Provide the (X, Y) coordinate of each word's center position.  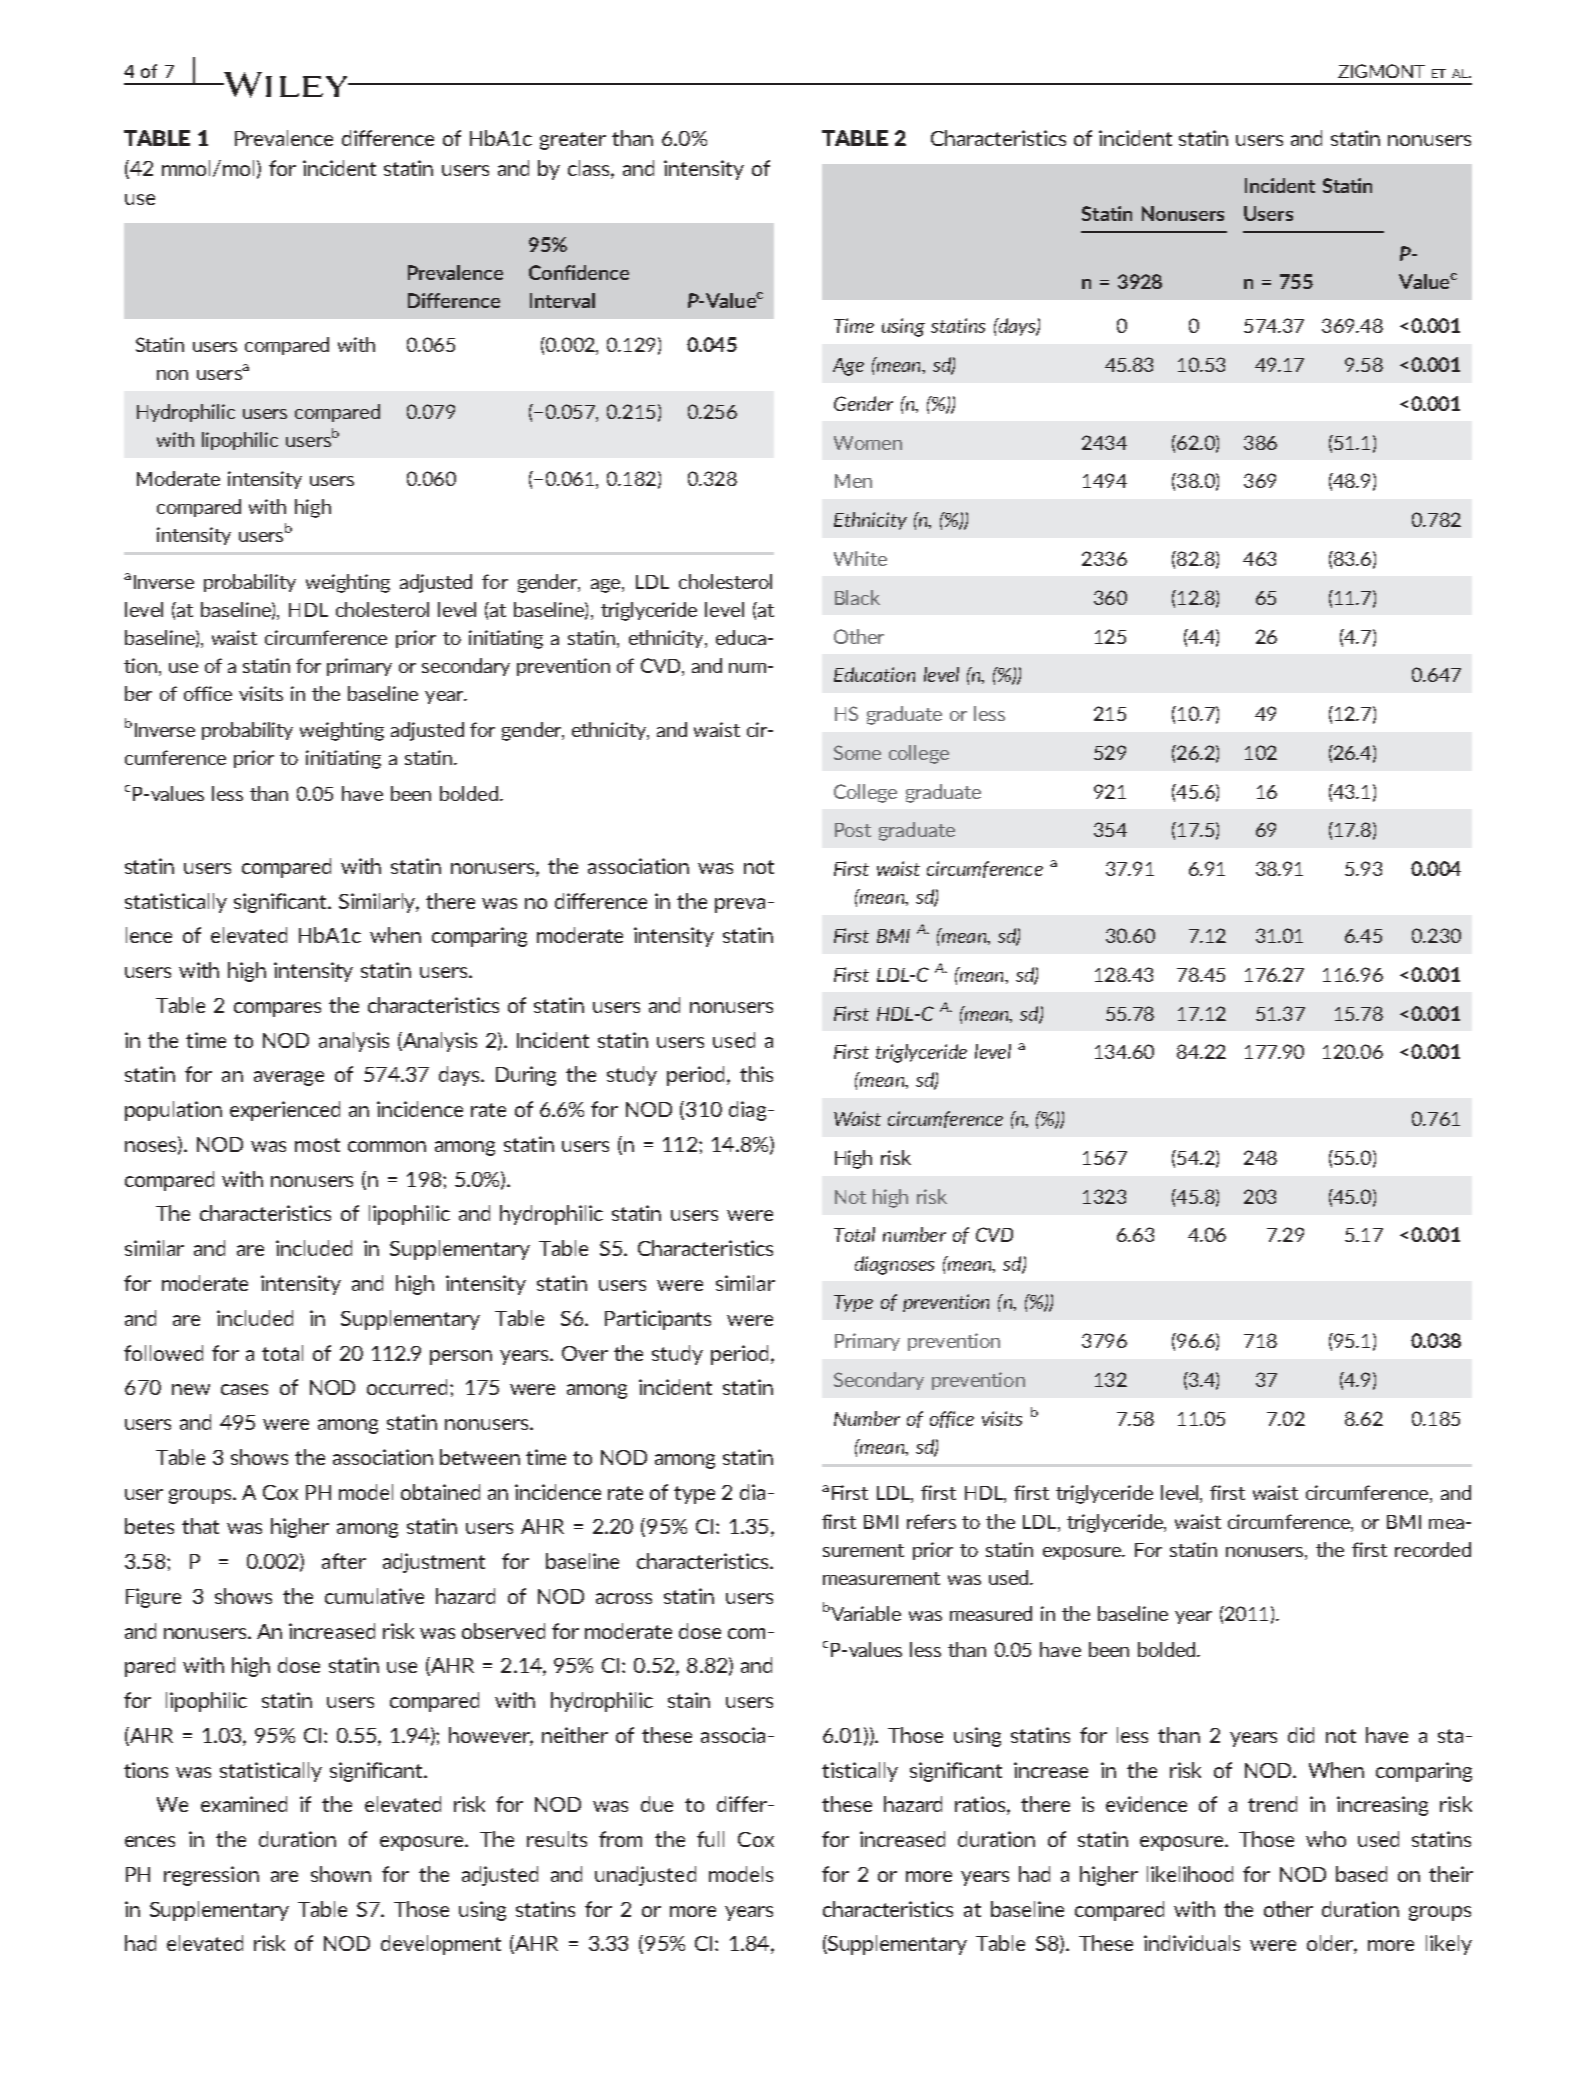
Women (868, 443)
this (756, 1074)
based (1361, 1874)
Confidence (579, 272)
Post (853, 830)
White (860, 558)
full (710, 1839)
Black (857, 597)
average (289, 1078)
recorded (1433, 1549)
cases (244, 1389)
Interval (562, 300)
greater (573, 141)
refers (931, 1521)
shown (341, 1874)
